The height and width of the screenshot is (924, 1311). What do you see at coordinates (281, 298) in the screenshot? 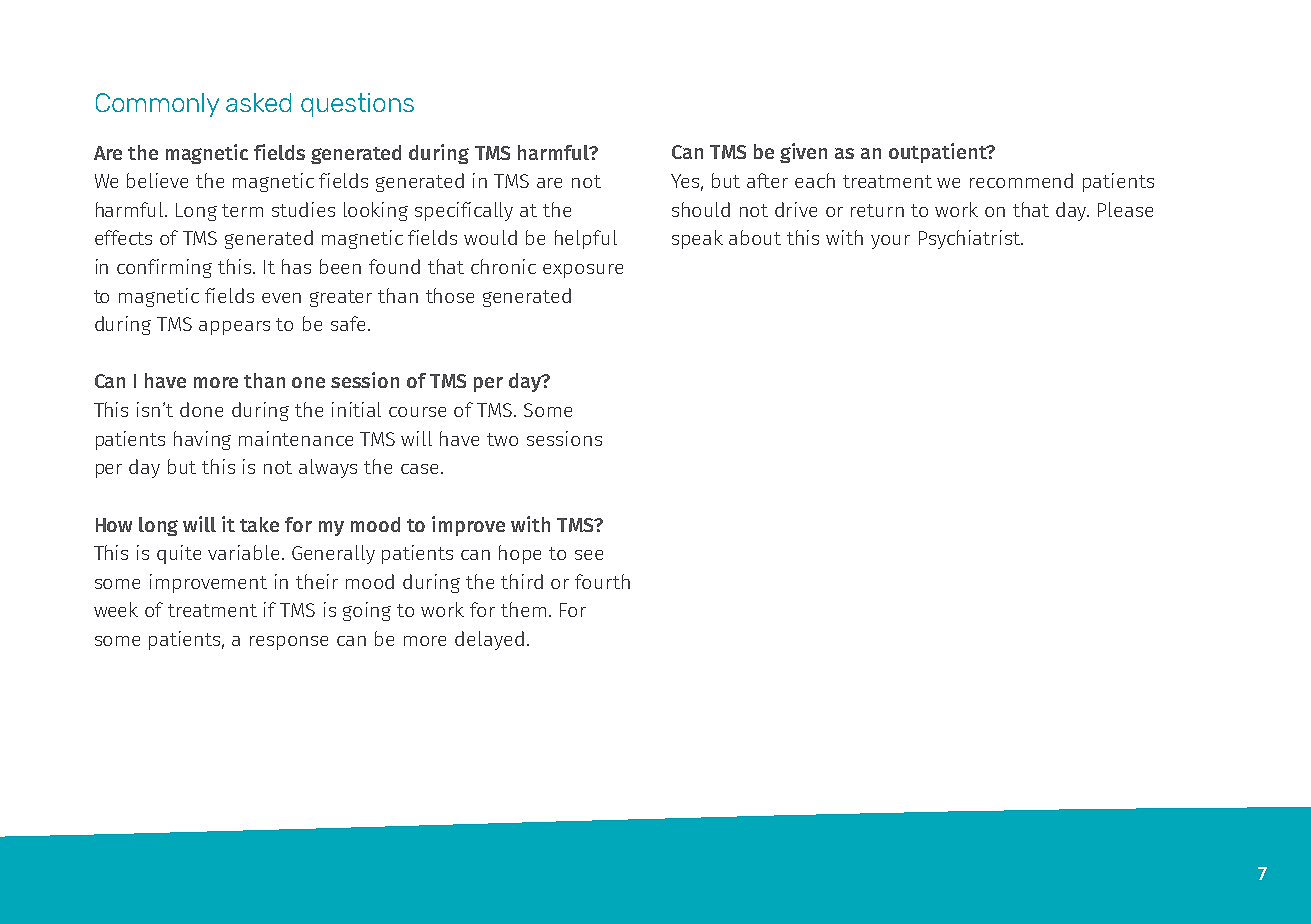
I see `even` at bounding box center [281, 298].
